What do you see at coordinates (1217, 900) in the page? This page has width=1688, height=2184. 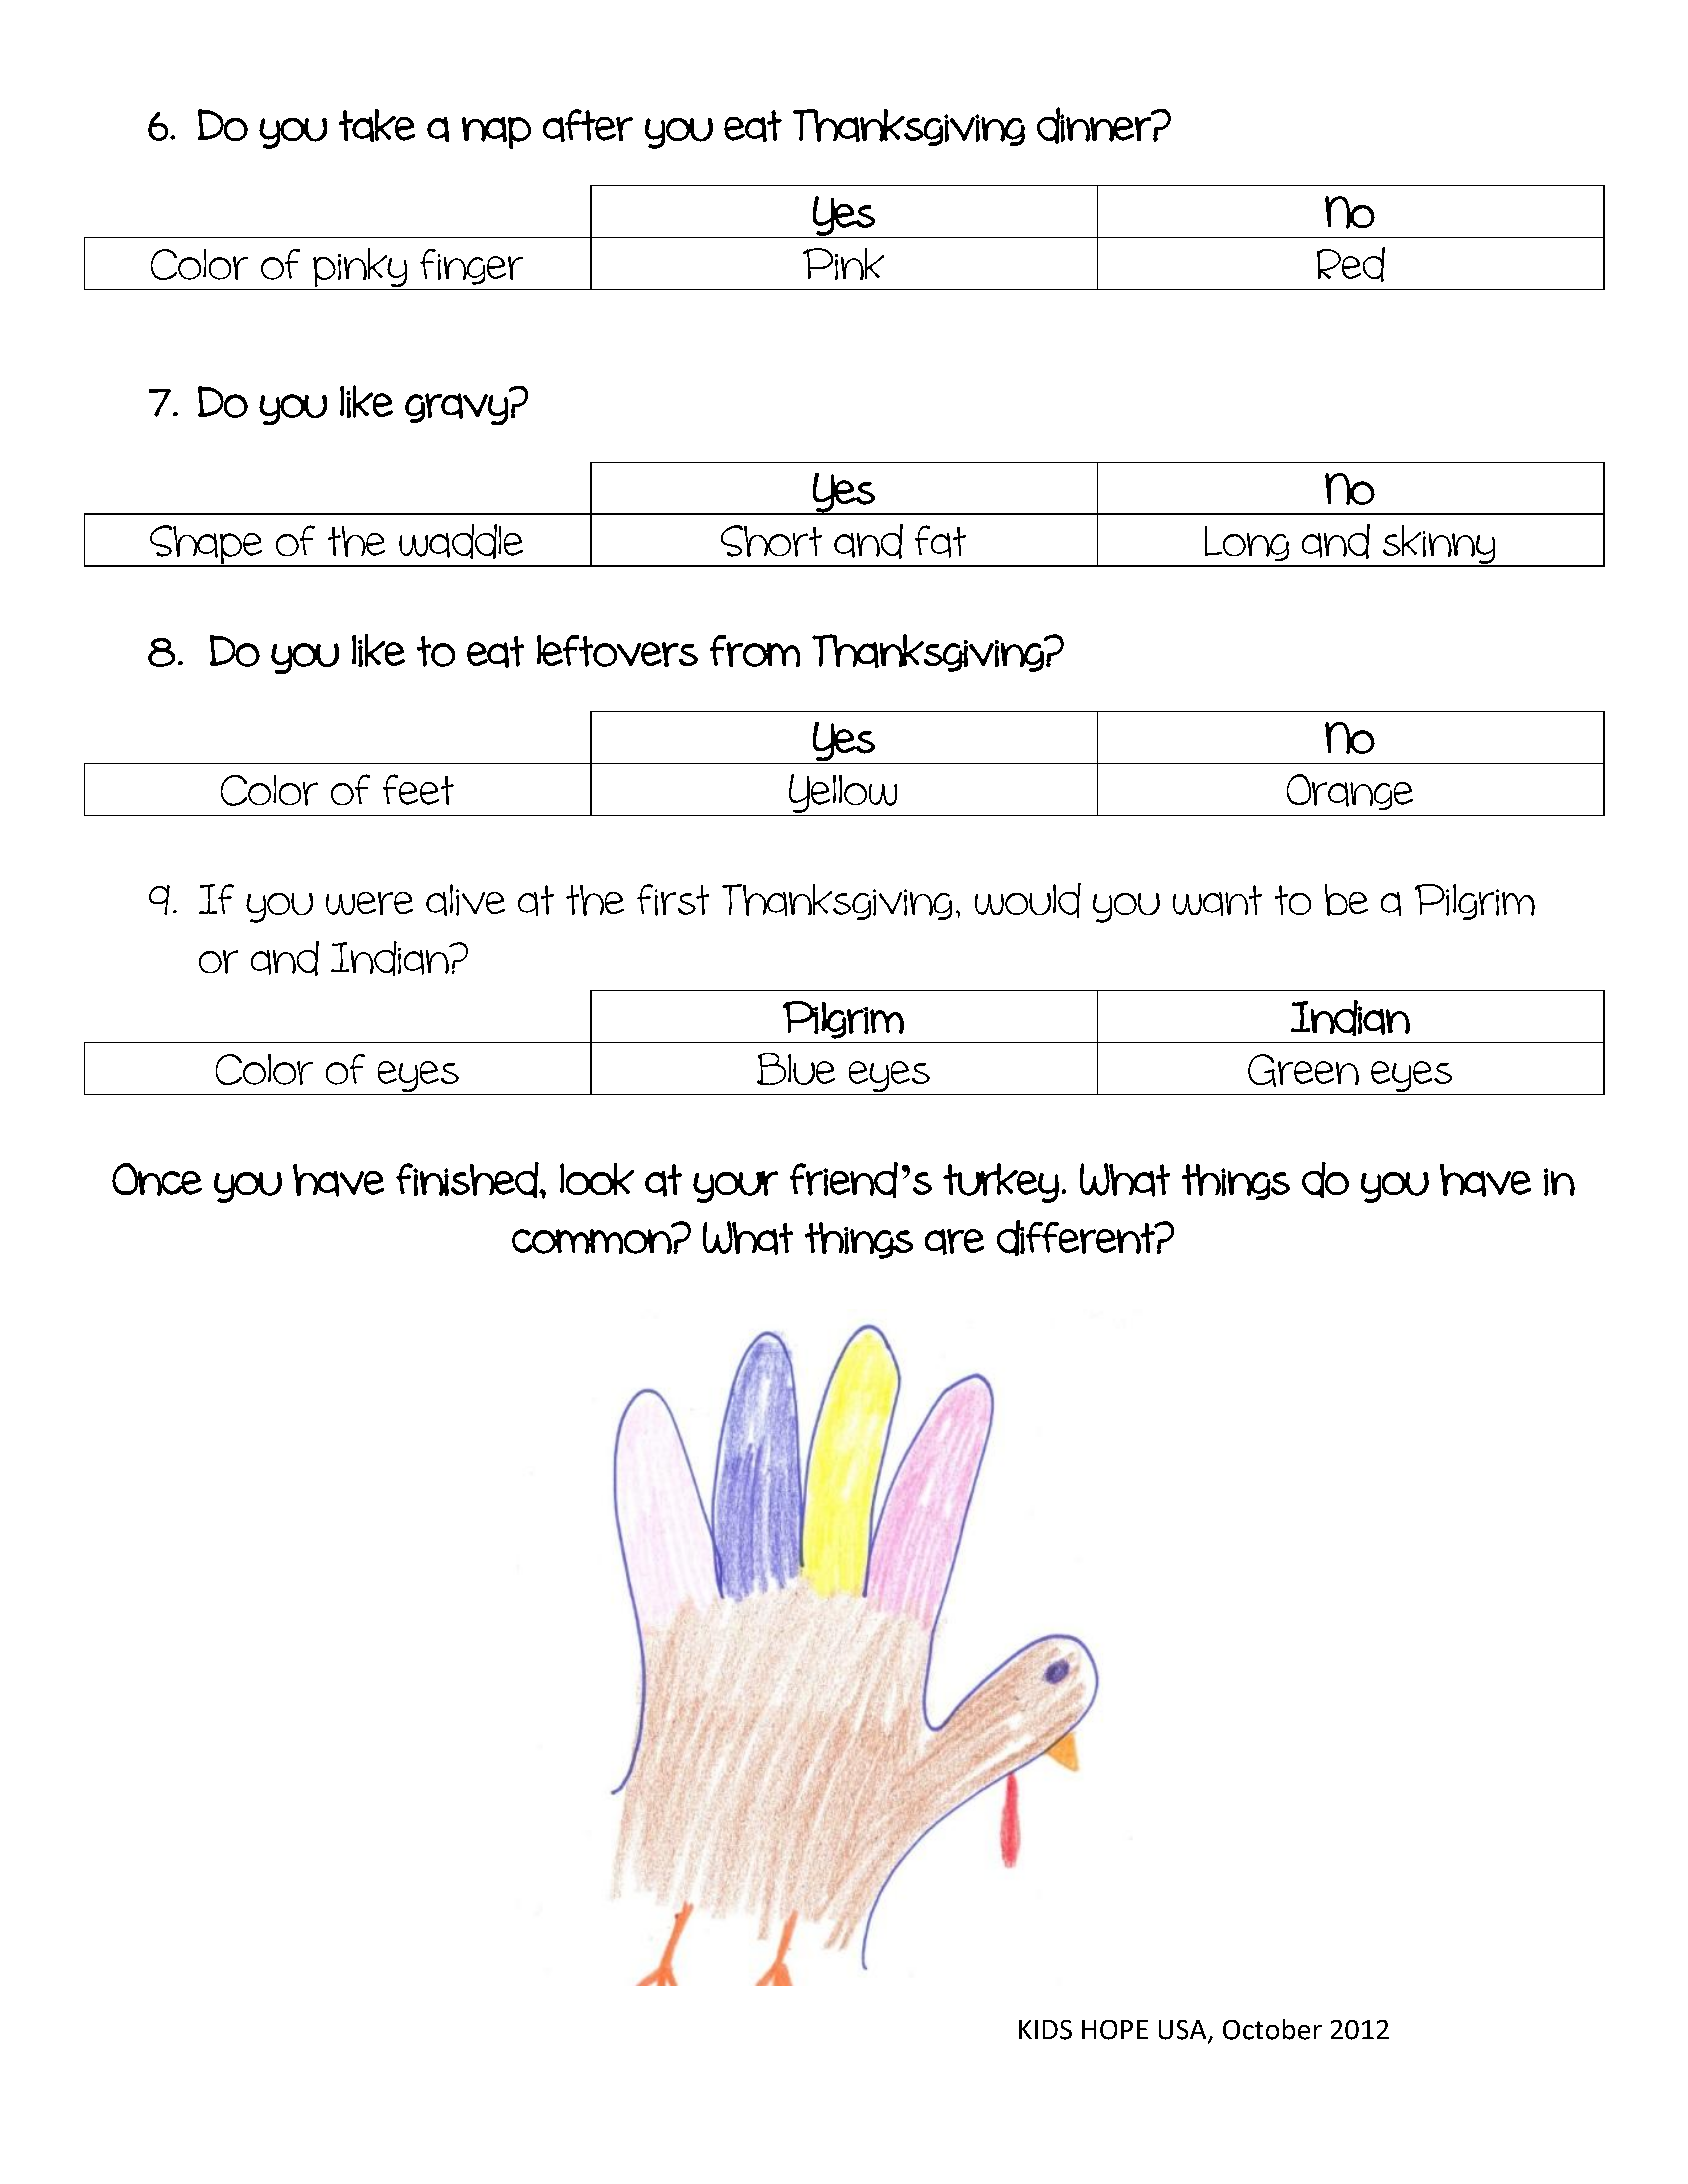 I see `want` at bounding box center [1217, 900].
